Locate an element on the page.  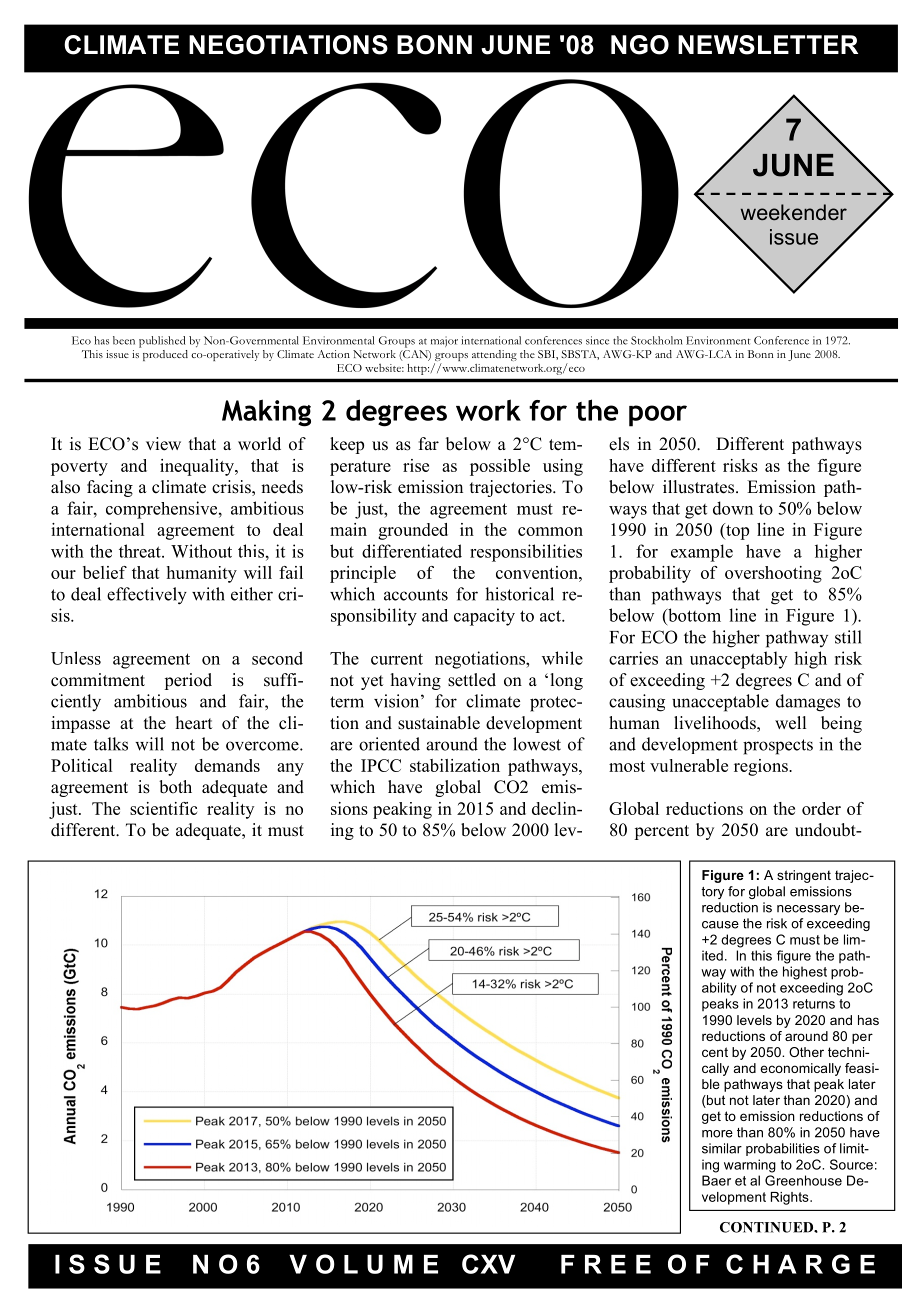
been is located at coordinates (124, 340).
